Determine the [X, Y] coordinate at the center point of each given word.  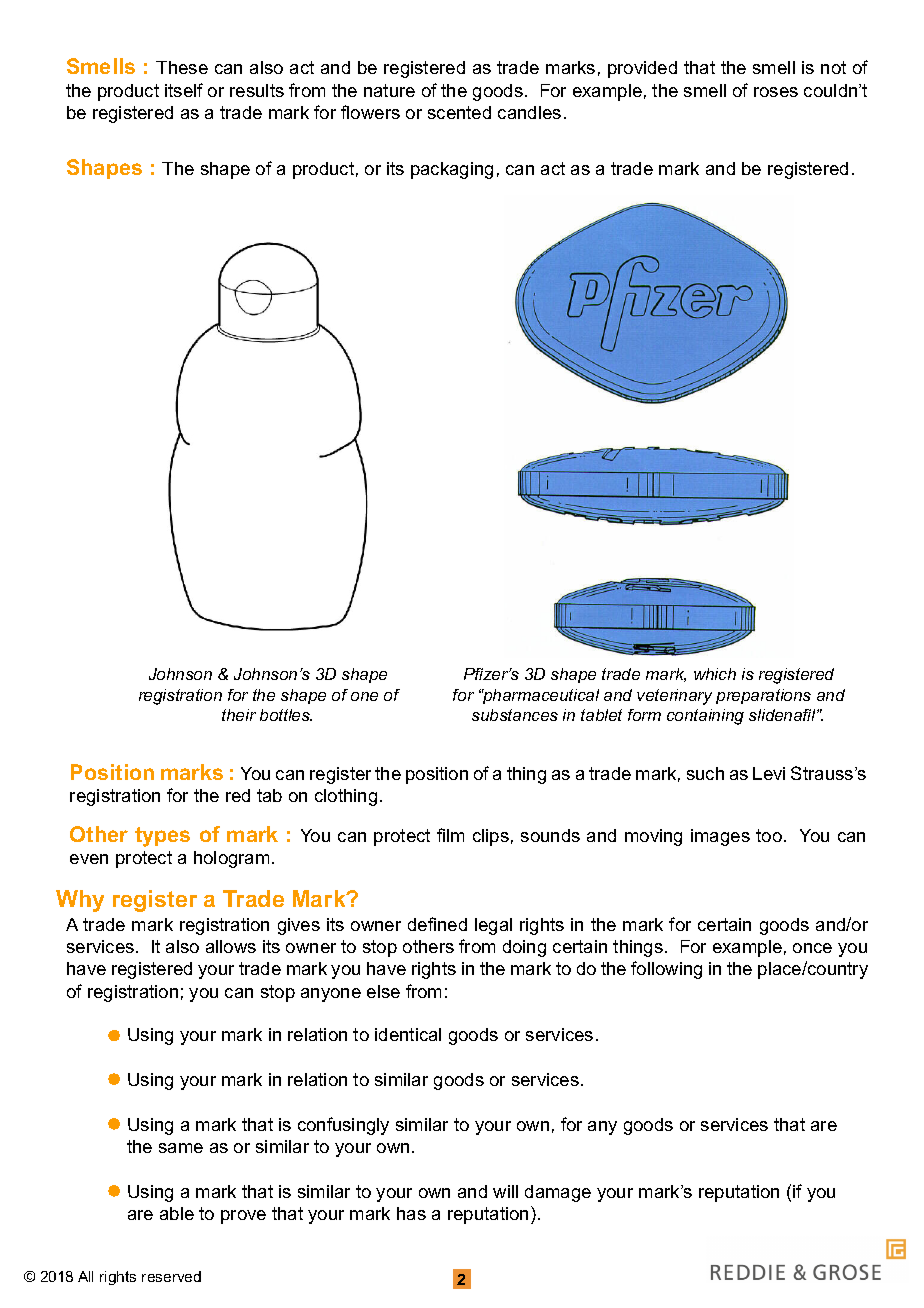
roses [776, 92]
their [239, 715]
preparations [763, 696]
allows [231, 946]
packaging [452, 170]
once [812, 948]
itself [184, 90]
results [257, 90]
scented [459, 112]
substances [515, 715]
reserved [171, 1276]
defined [437, 924]
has [411, 1213]
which [715, 674]
